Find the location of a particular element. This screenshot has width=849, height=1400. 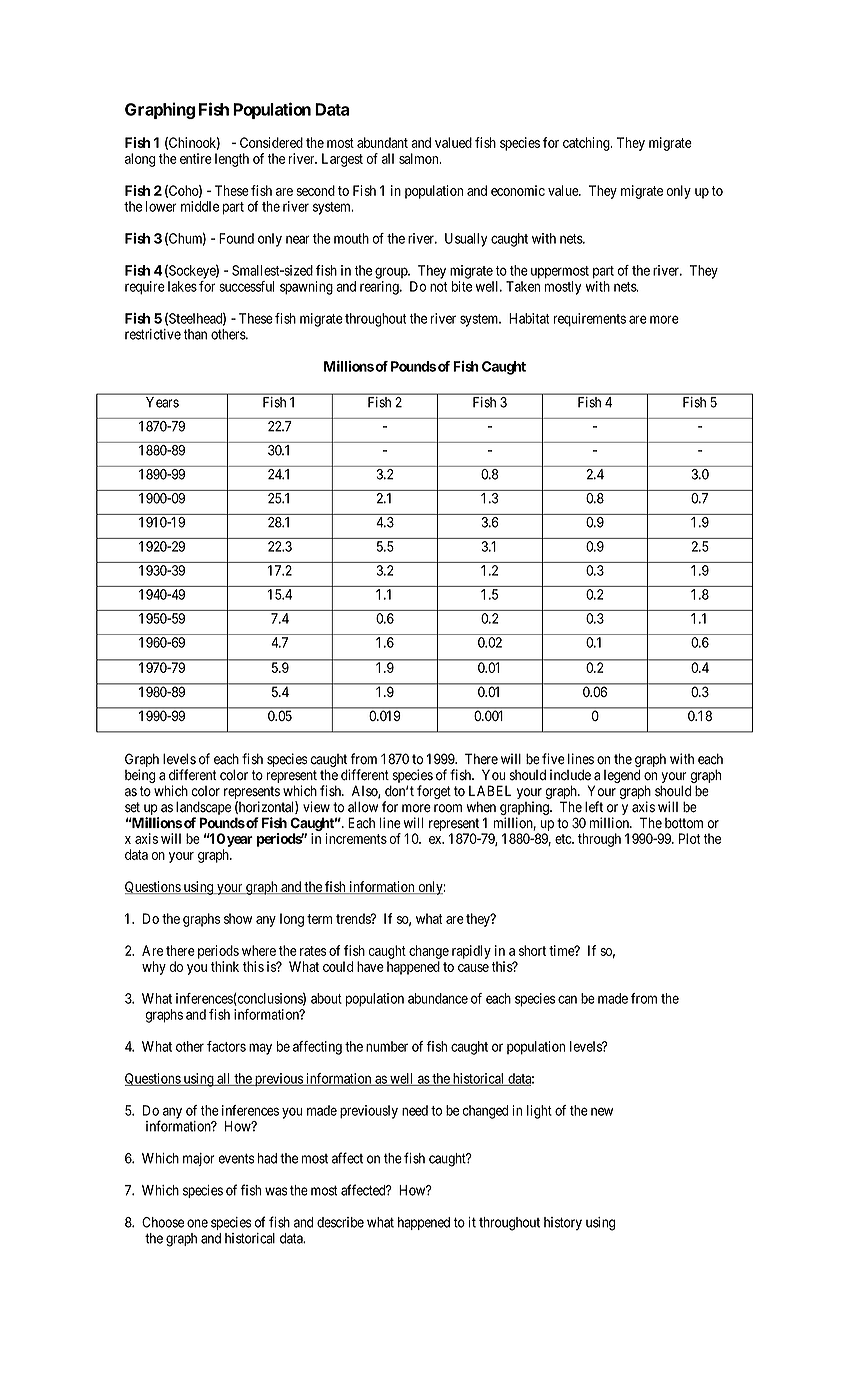

legend is located at coordinates (622, 776).
